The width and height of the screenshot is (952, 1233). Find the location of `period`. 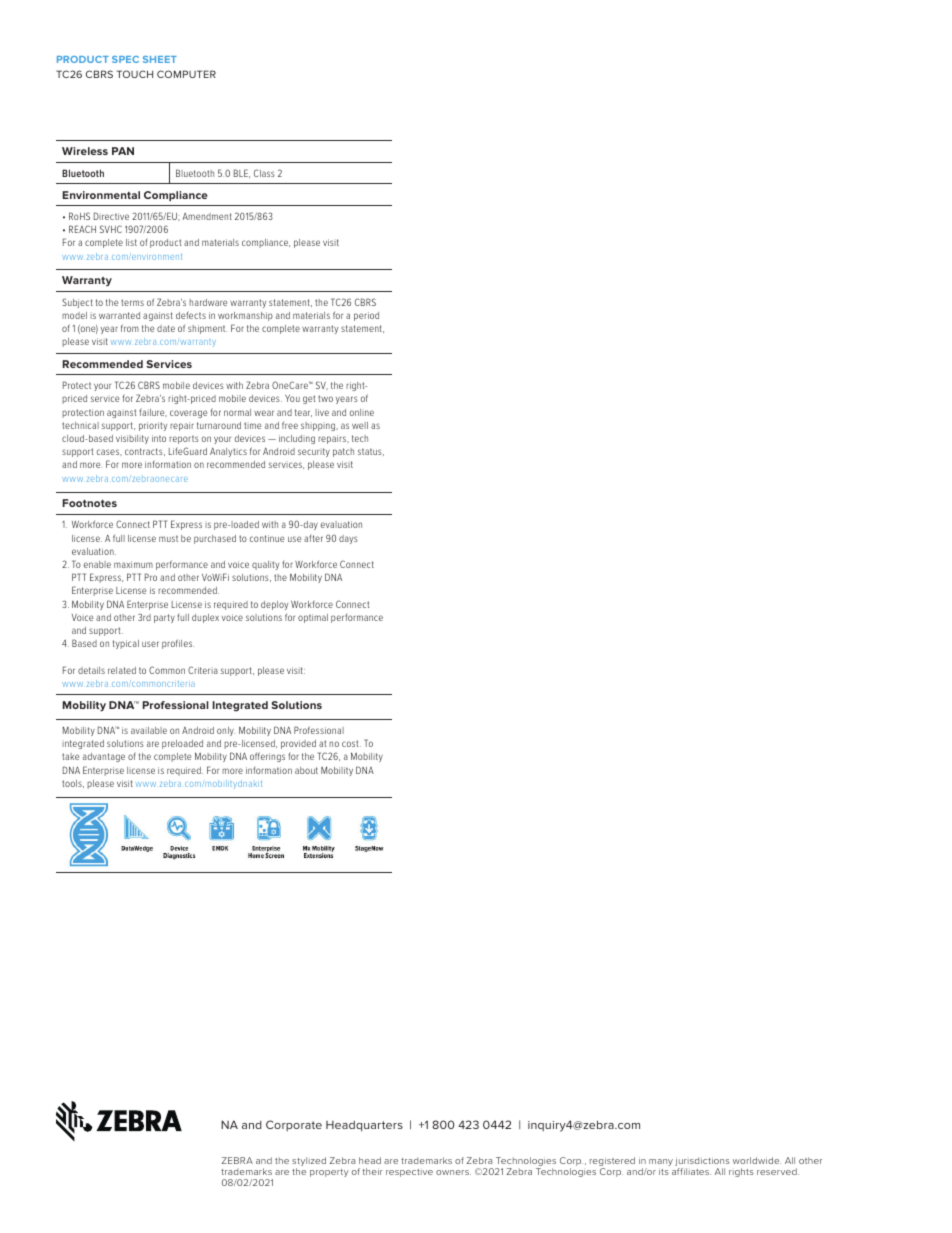

period is located at coordinates (366, 316).
